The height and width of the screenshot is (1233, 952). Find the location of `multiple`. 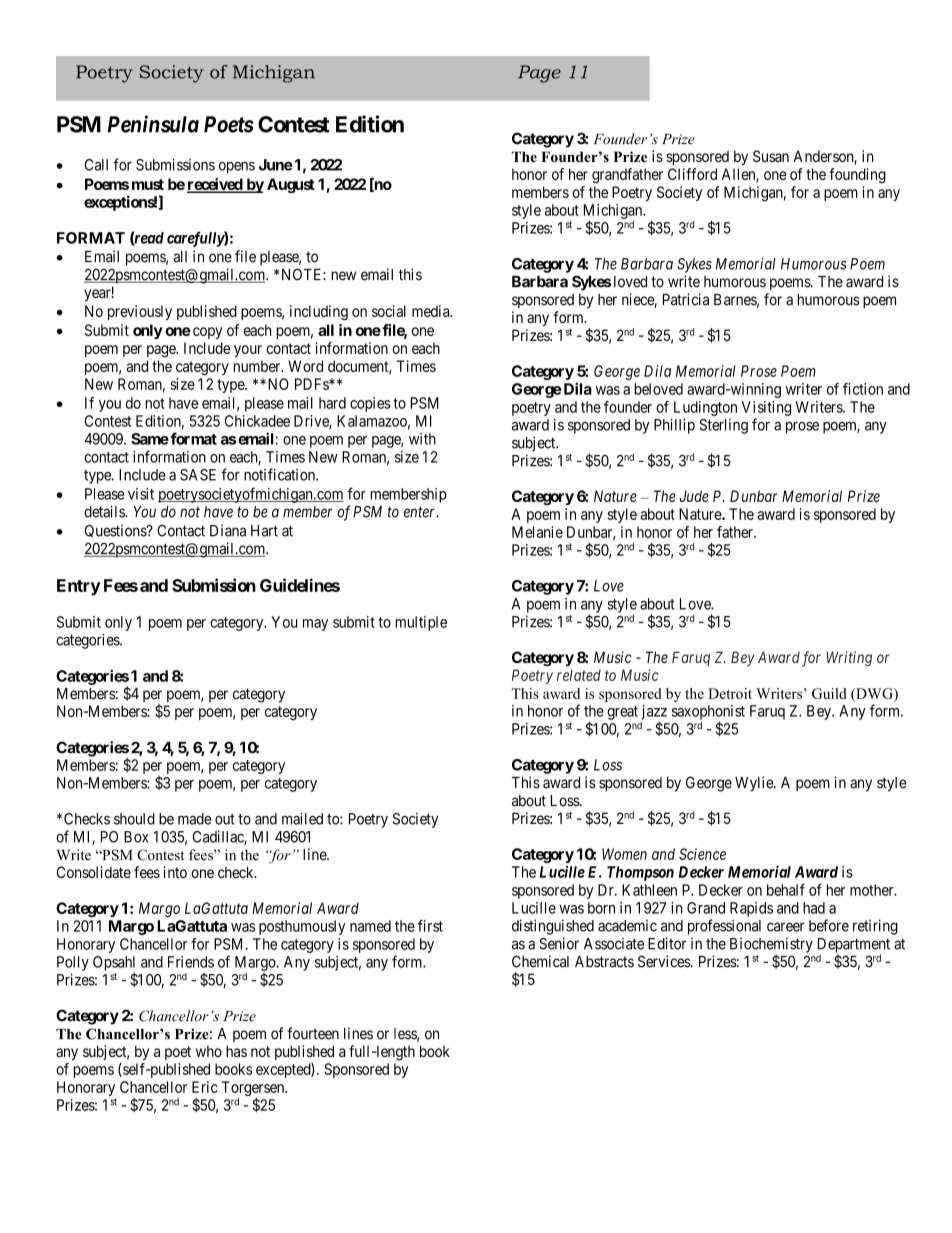

multiple is located at coordinates (421, 623).
